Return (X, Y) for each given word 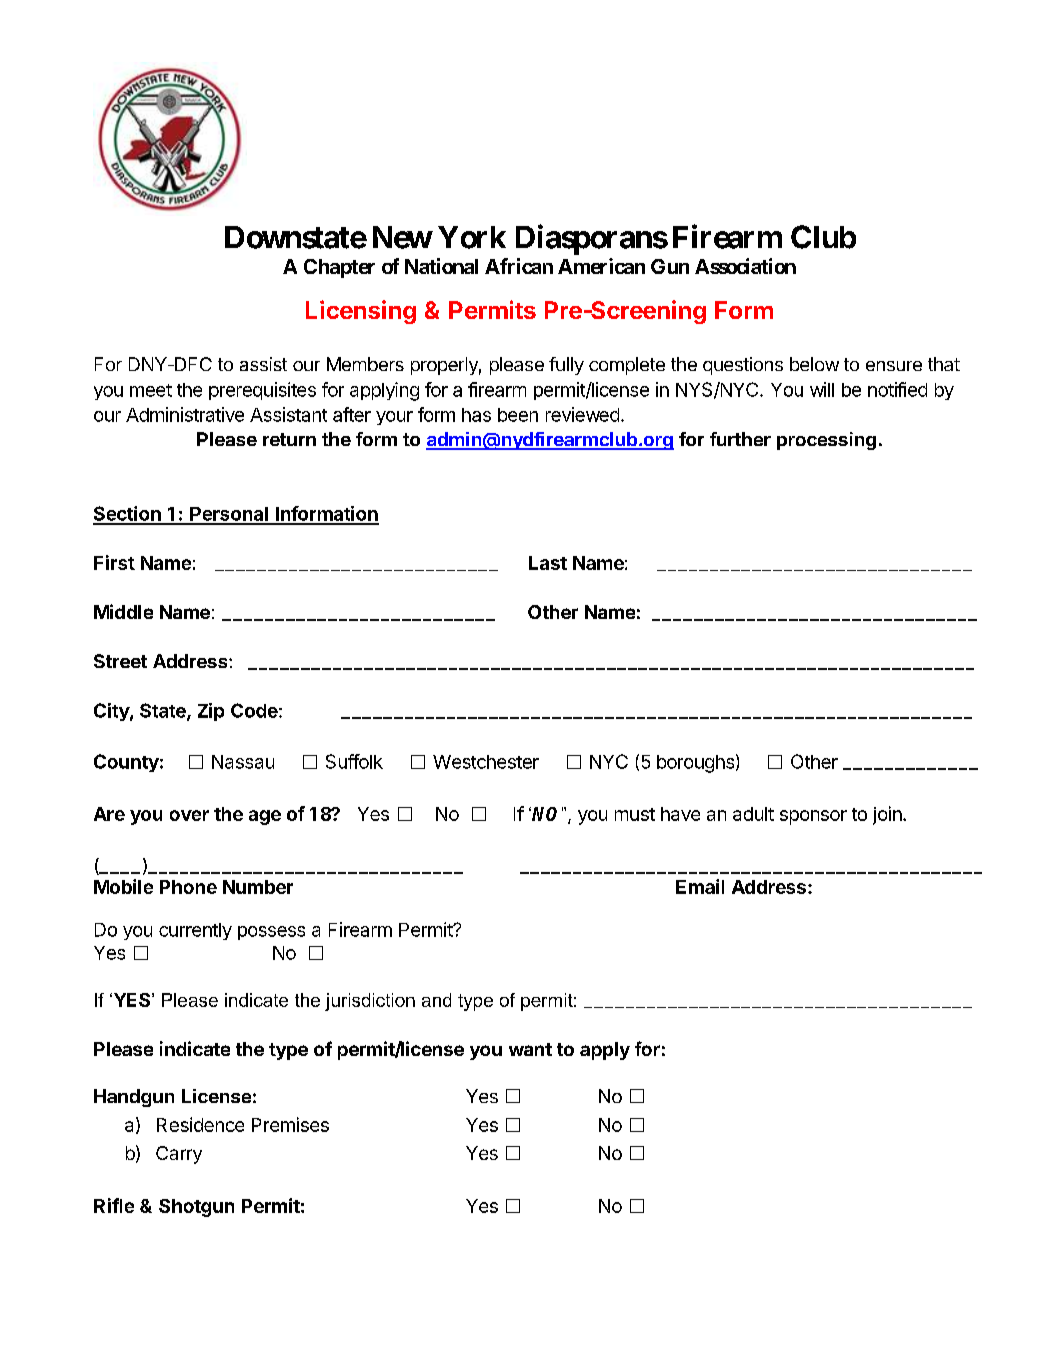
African (519, 266)
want (530, 1049)
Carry (179, 1155)
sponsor (813, 817)
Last (548, 563)
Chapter (339, 268)
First (114, 562)
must (635, 814)
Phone (188, 887)
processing (826, 441)
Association (745, 266)
